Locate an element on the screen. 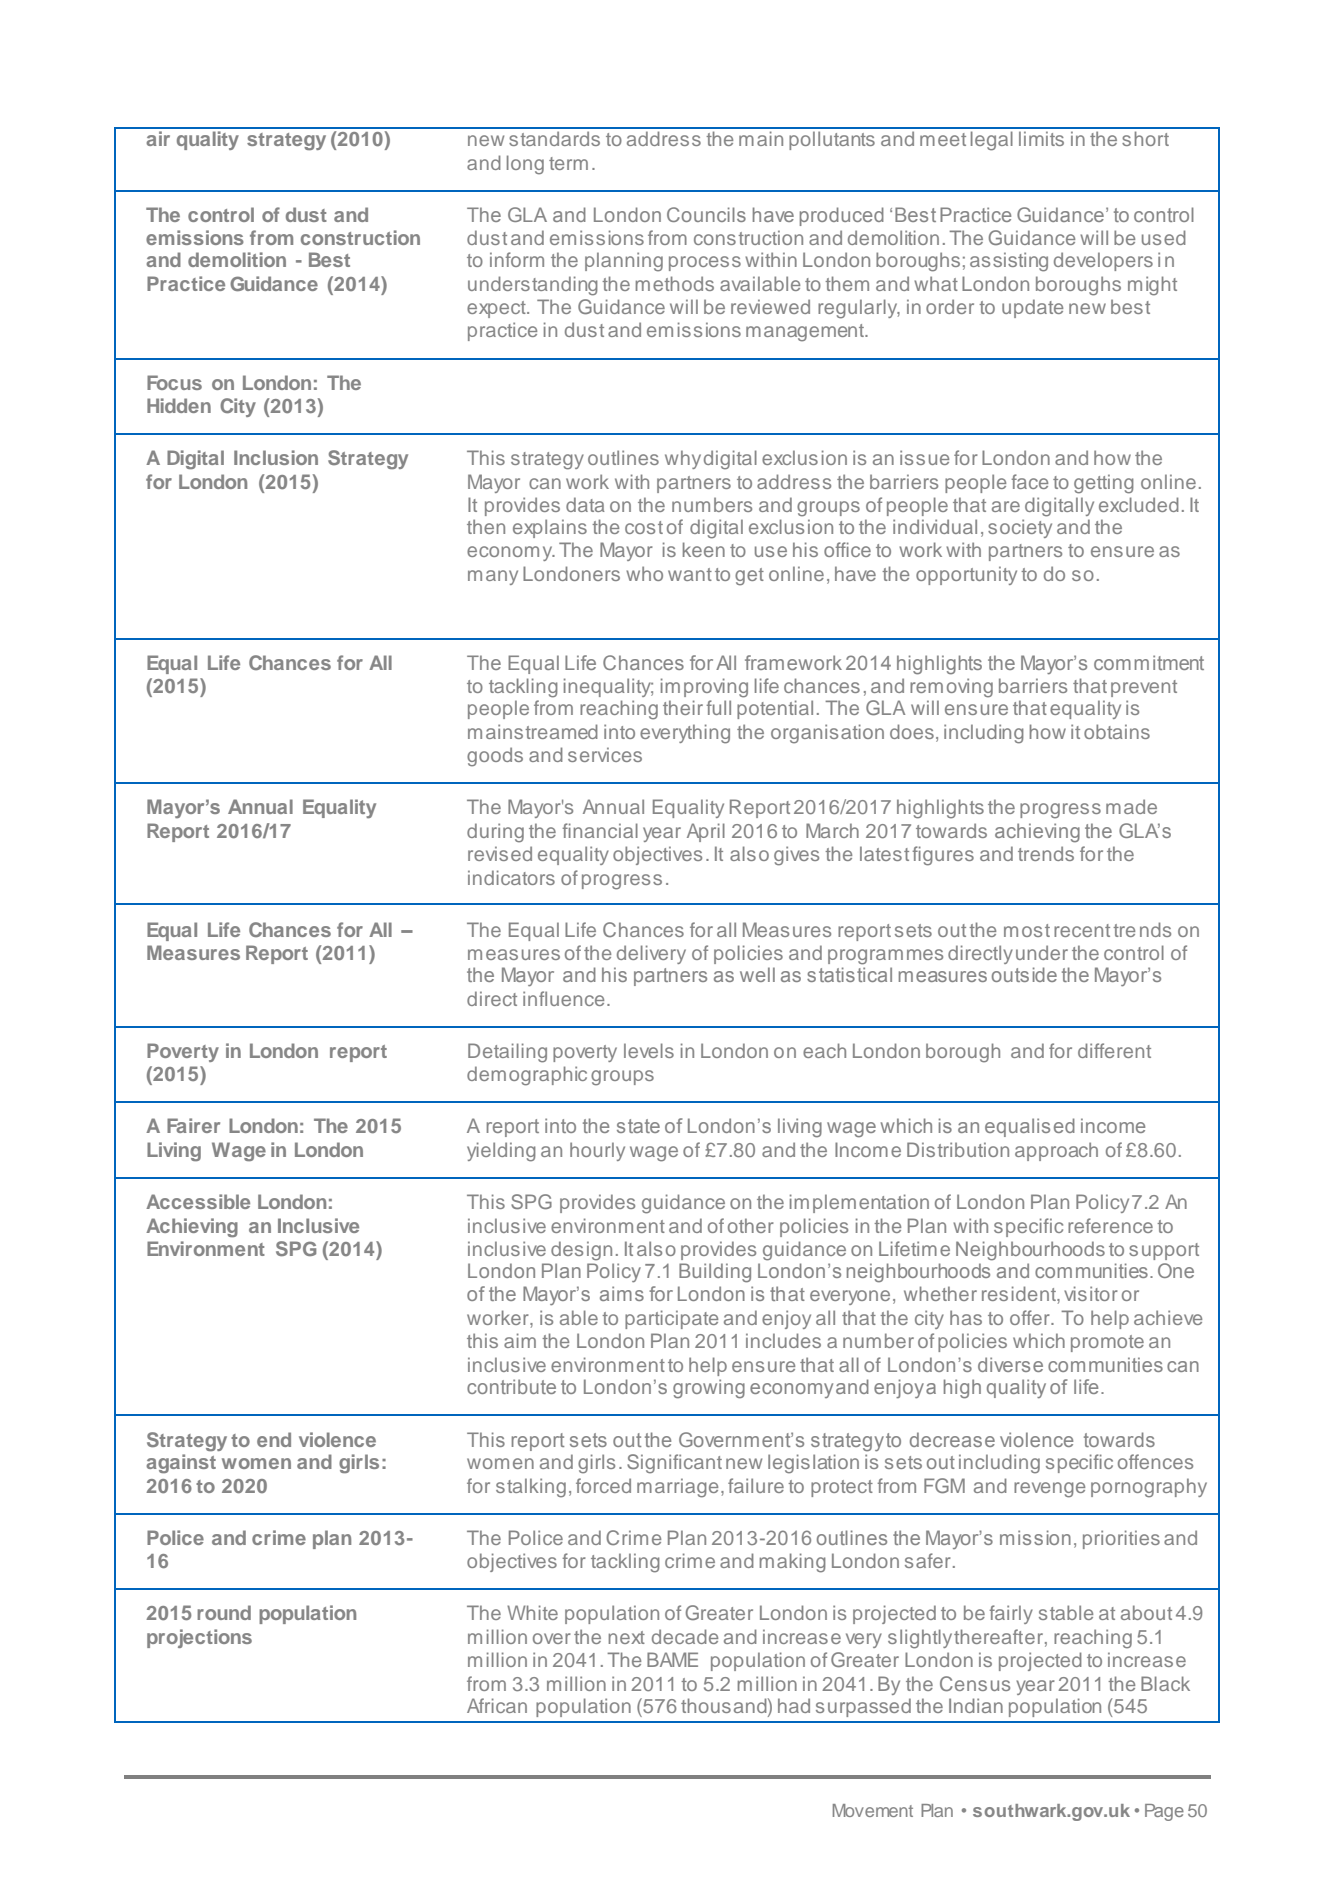 The width and height of the screenshot is (1332, 1884). reference is located at coordinates (1110, 1225).
